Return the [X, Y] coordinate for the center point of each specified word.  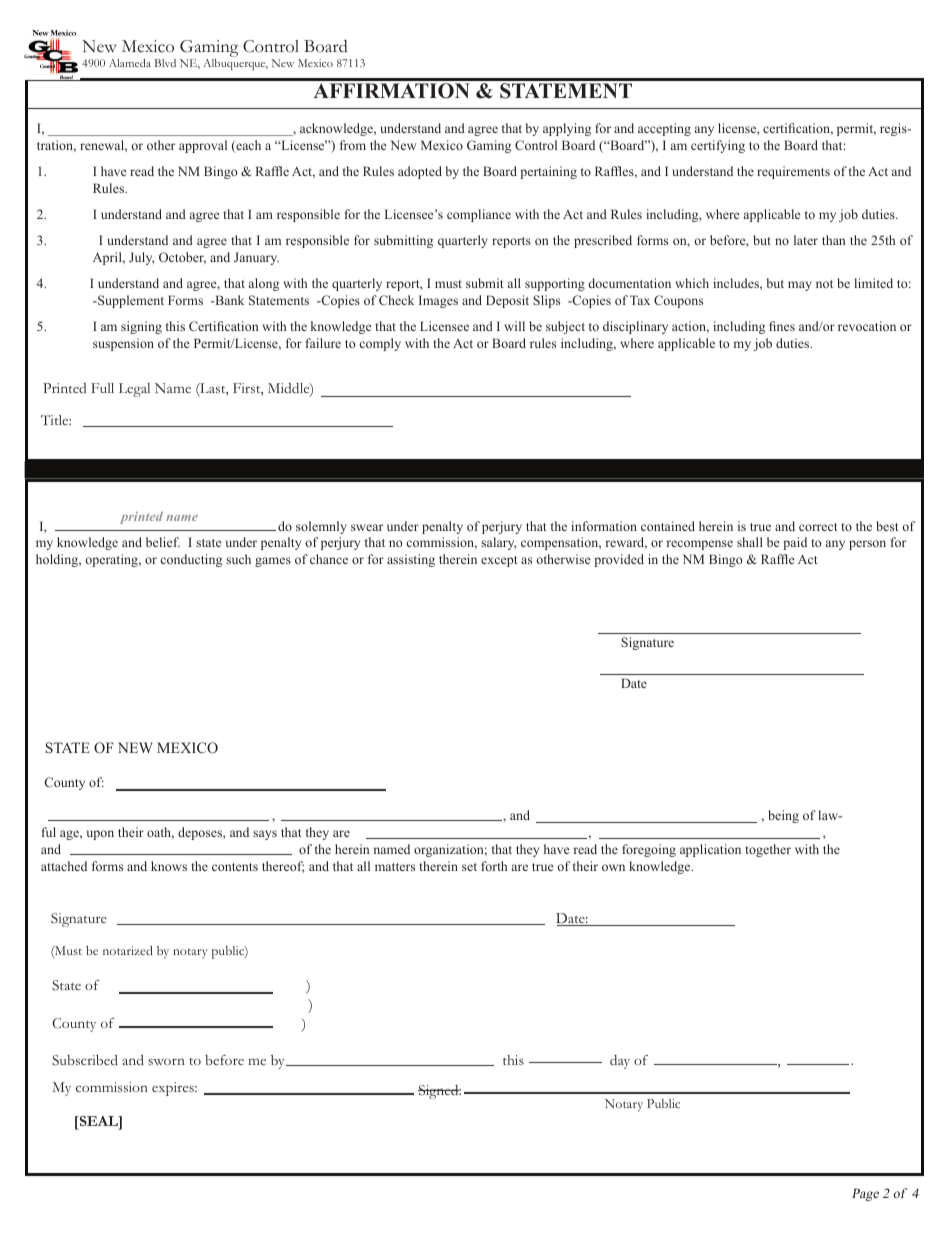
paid [795, 543]
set [469, 867]
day [620, 1062]
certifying [718, 146]
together [768, 850]
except [499, 561]
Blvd [165, 63]
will [514, 326]
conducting [191, 560]
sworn [166, 1061]
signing [141, 327]
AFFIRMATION [391, 91]
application [710, 850]
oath [160, 833]
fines [782, 326]
